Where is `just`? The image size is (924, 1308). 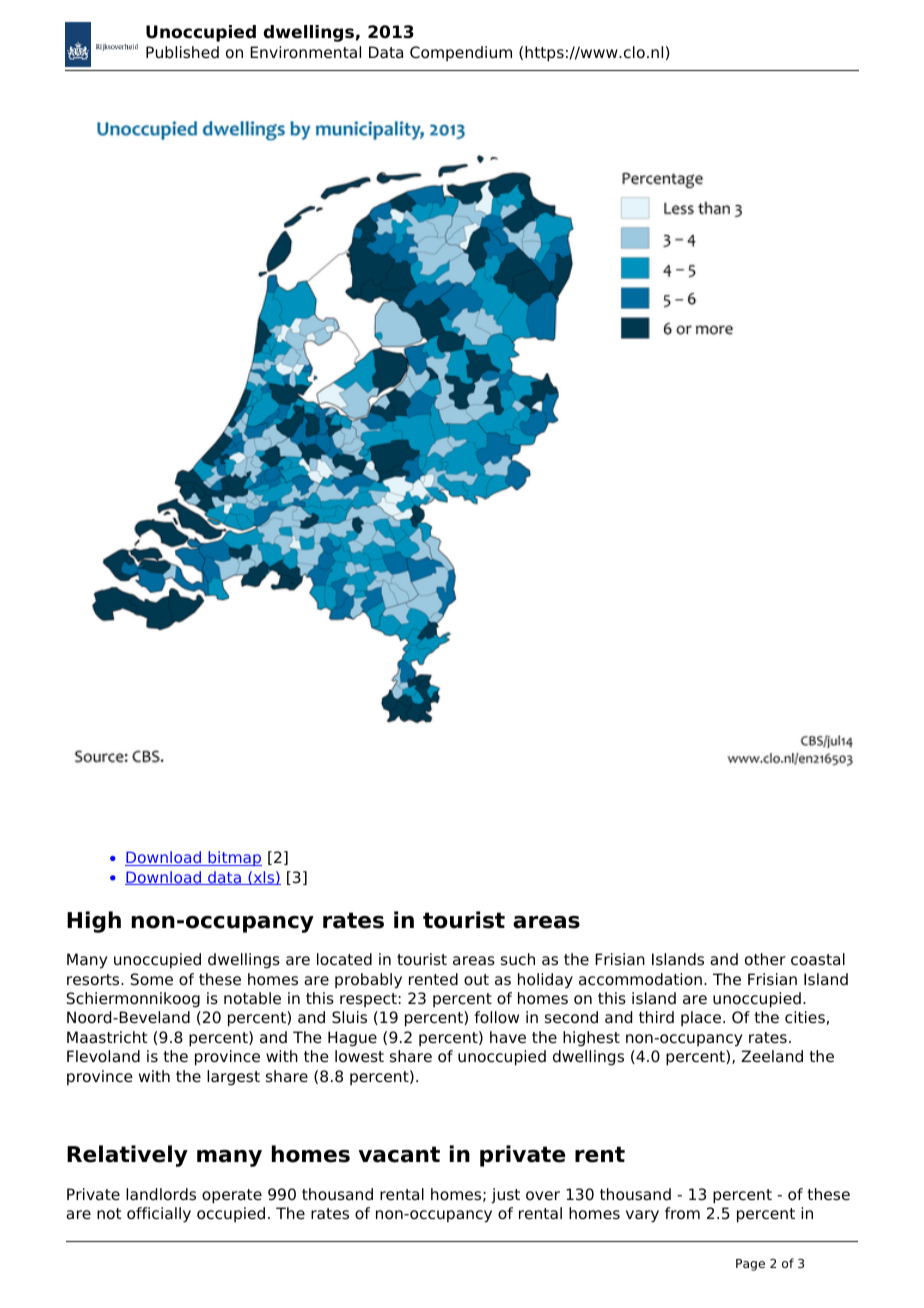
just is located at coordinates (505, 1196).
